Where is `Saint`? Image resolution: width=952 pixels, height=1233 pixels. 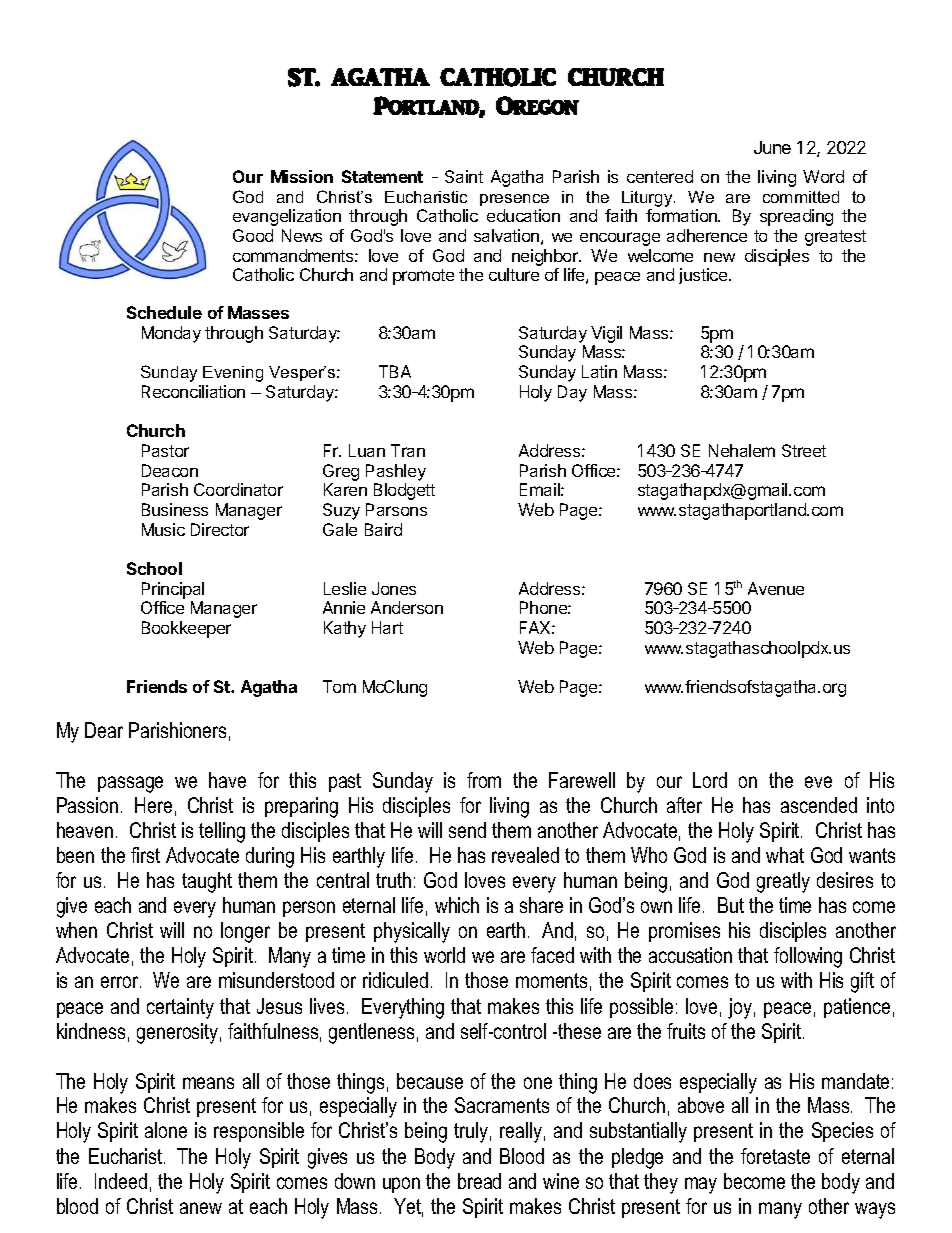 Saint is located at coordinates (464, 176).
